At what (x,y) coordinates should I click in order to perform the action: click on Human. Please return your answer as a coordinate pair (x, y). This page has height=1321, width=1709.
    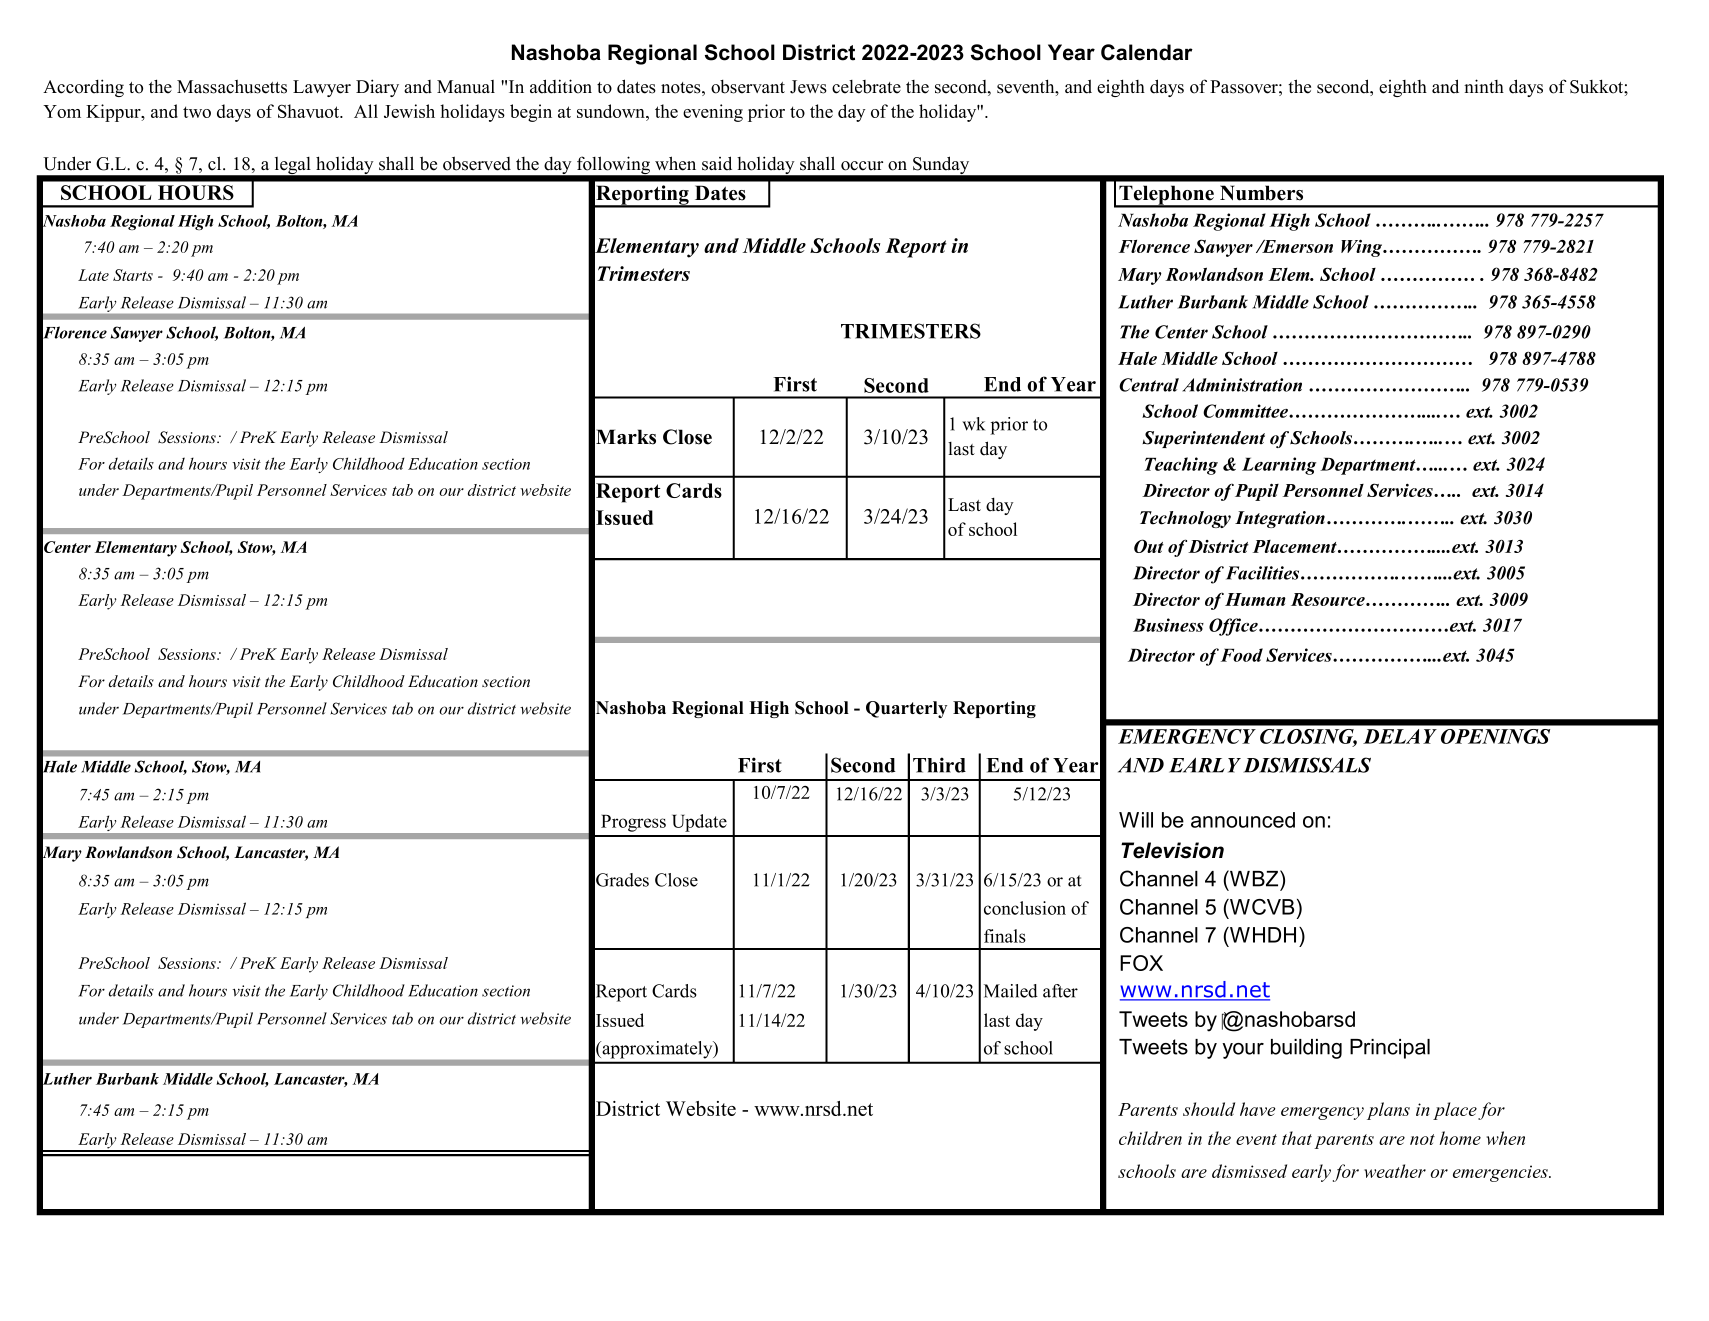
    Looking at the image, I should click on (1255, 599).
